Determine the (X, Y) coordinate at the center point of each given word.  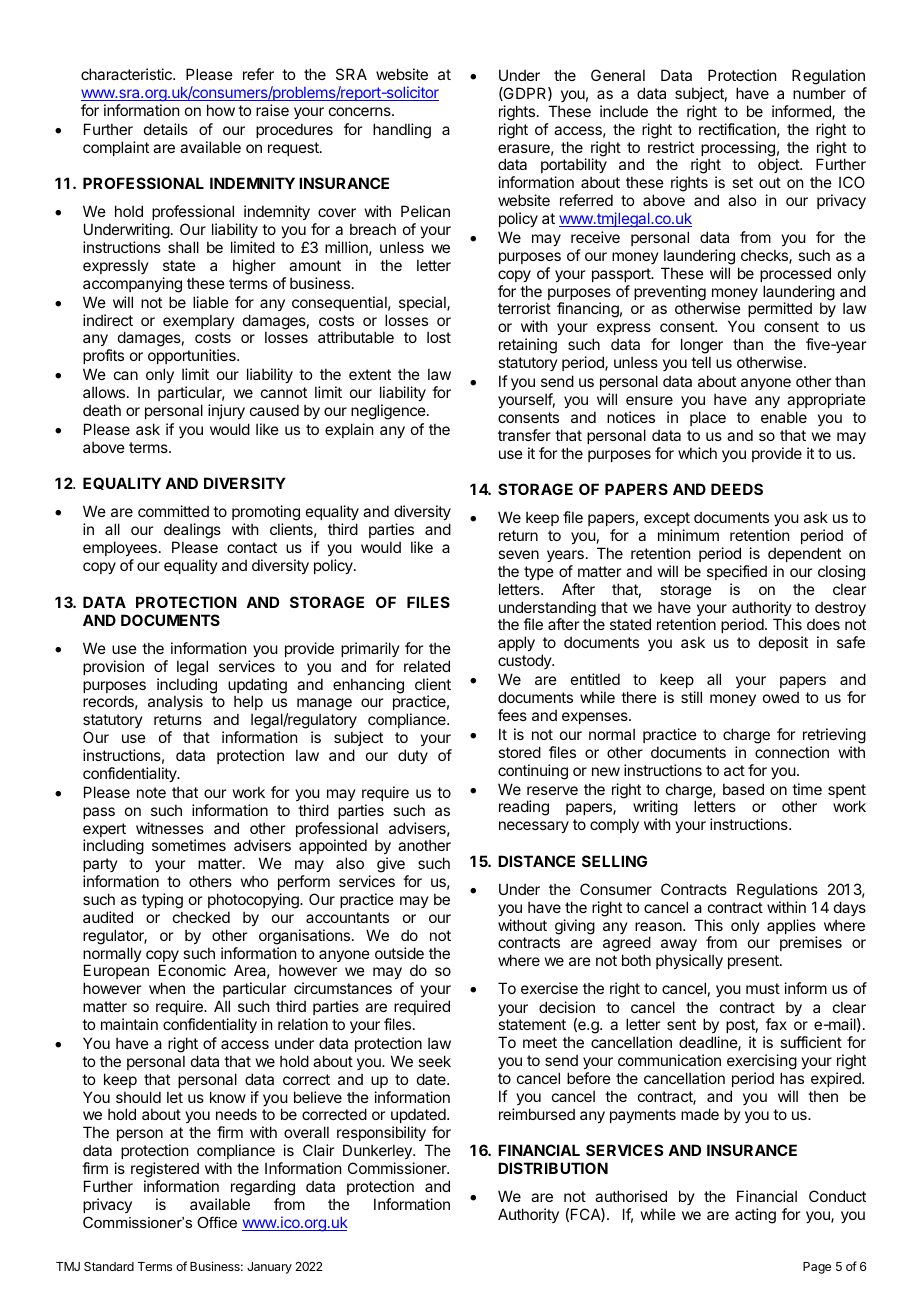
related (427, 666)
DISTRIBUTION (553, 1168)
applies (792, 928)
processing (739, 150)
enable (784, 417)
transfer (524, 435)
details (166, 129)
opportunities (193, 356)
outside (399, 953)
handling (402, 131)
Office (217, 1222)
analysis (175, 702)
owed (781, 697)
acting (755, 1216)
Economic (192, 970)
